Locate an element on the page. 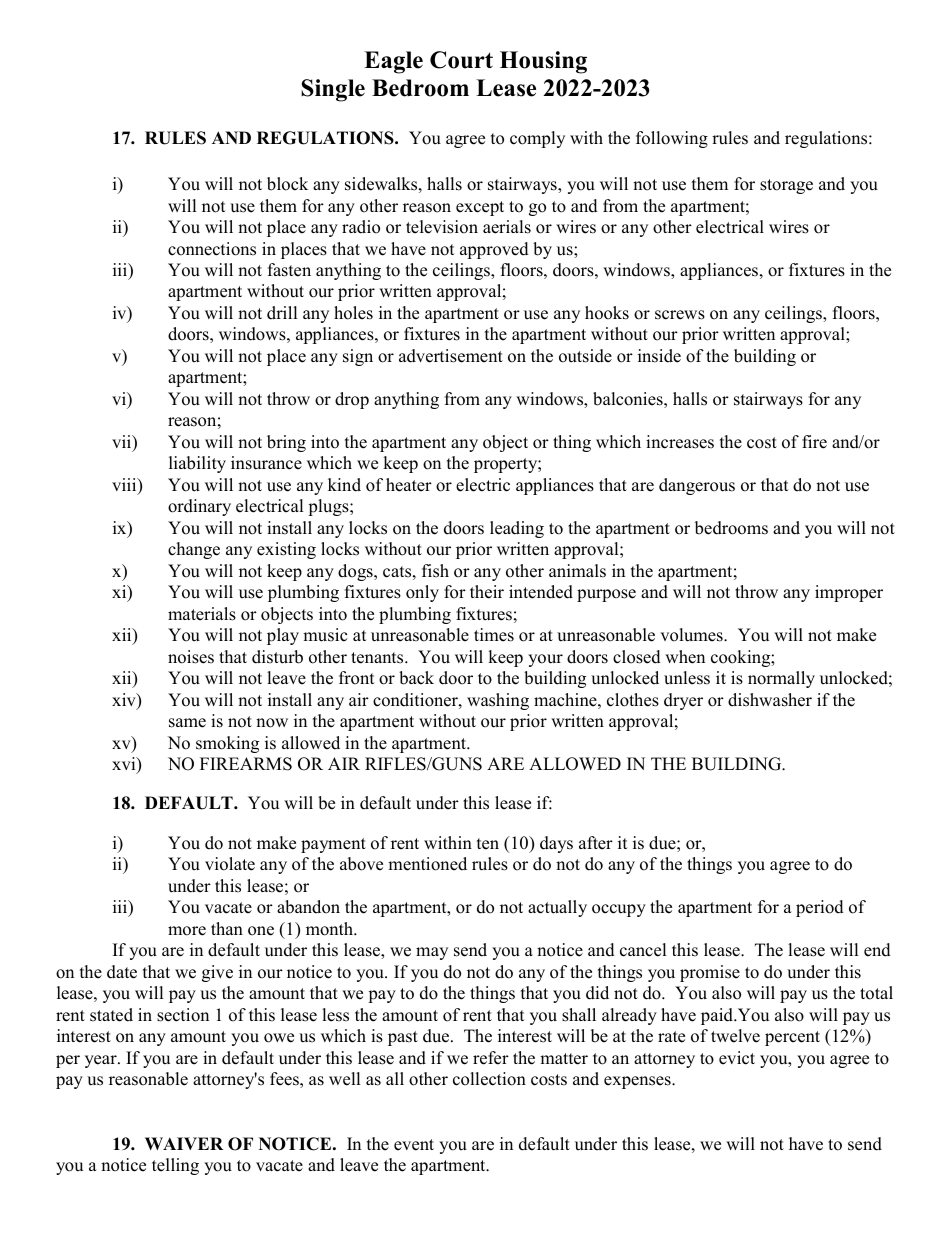  materials is located at coordinates (202, 614).
